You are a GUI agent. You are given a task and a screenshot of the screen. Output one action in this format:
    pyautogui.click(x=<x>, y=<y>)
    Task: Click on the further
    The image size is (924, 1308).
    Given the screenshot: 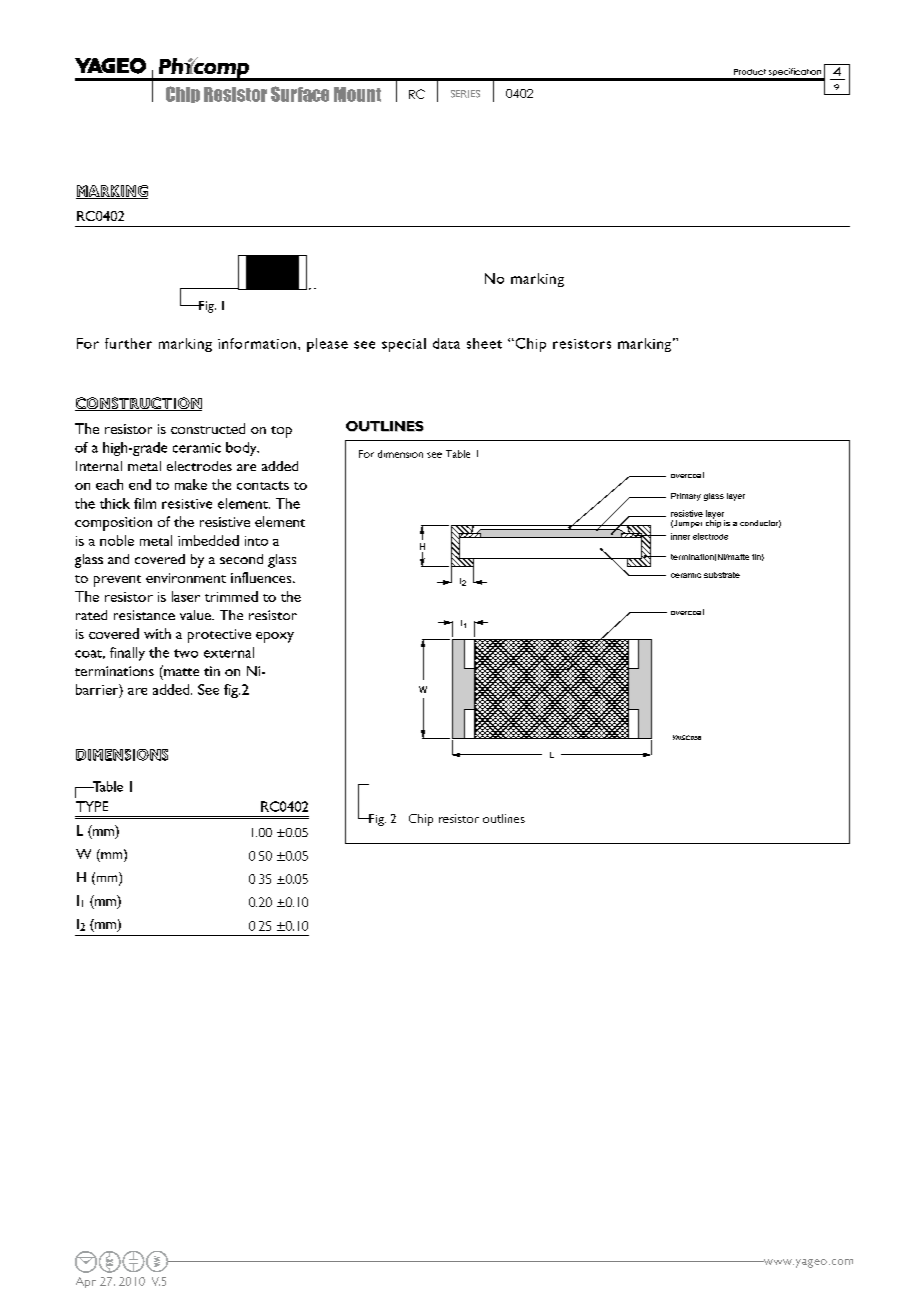 What is the action you would take?
    pyautogui.click(x=128, y=343)
